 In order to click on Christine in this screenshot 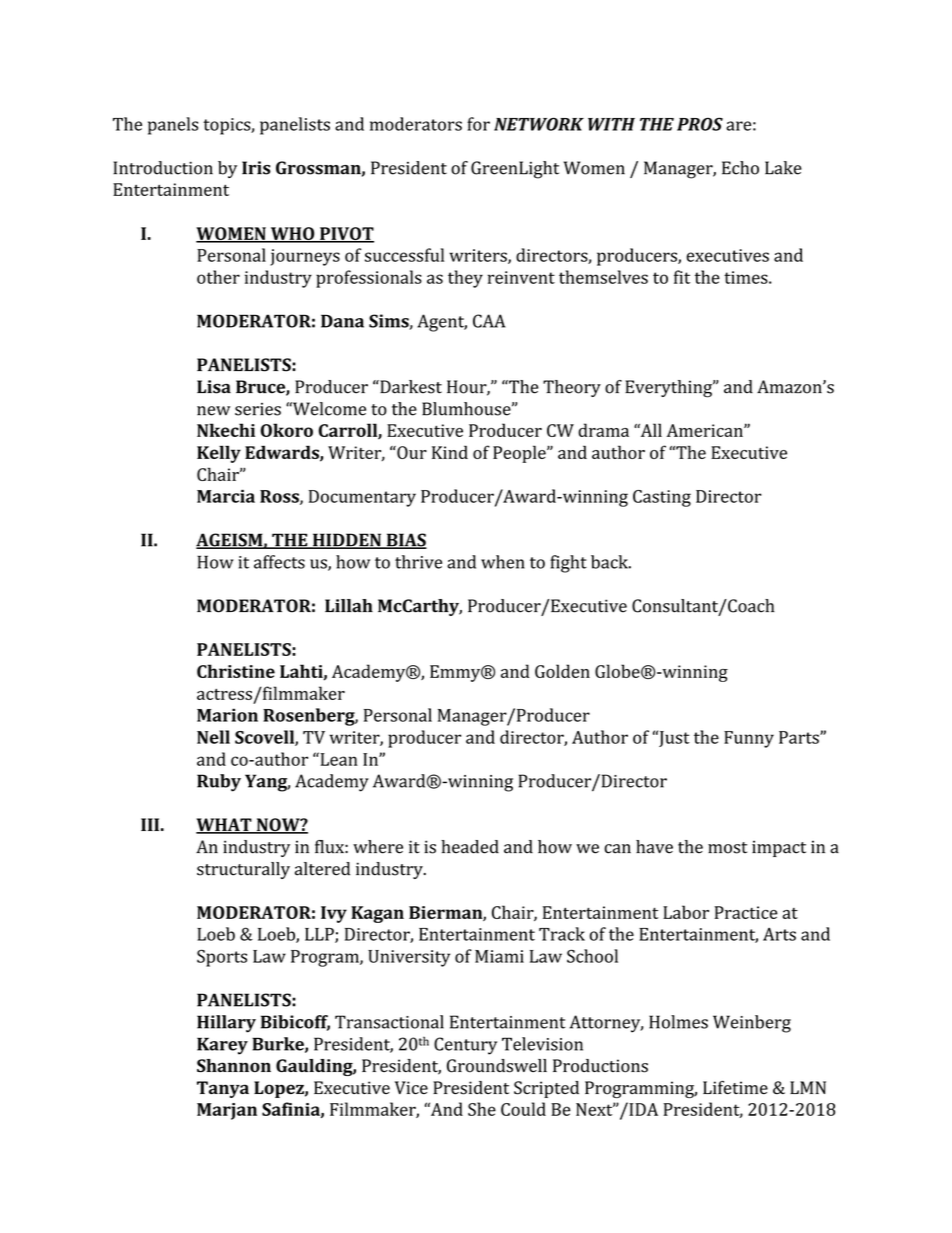, I will do `click(236, 671)`.
